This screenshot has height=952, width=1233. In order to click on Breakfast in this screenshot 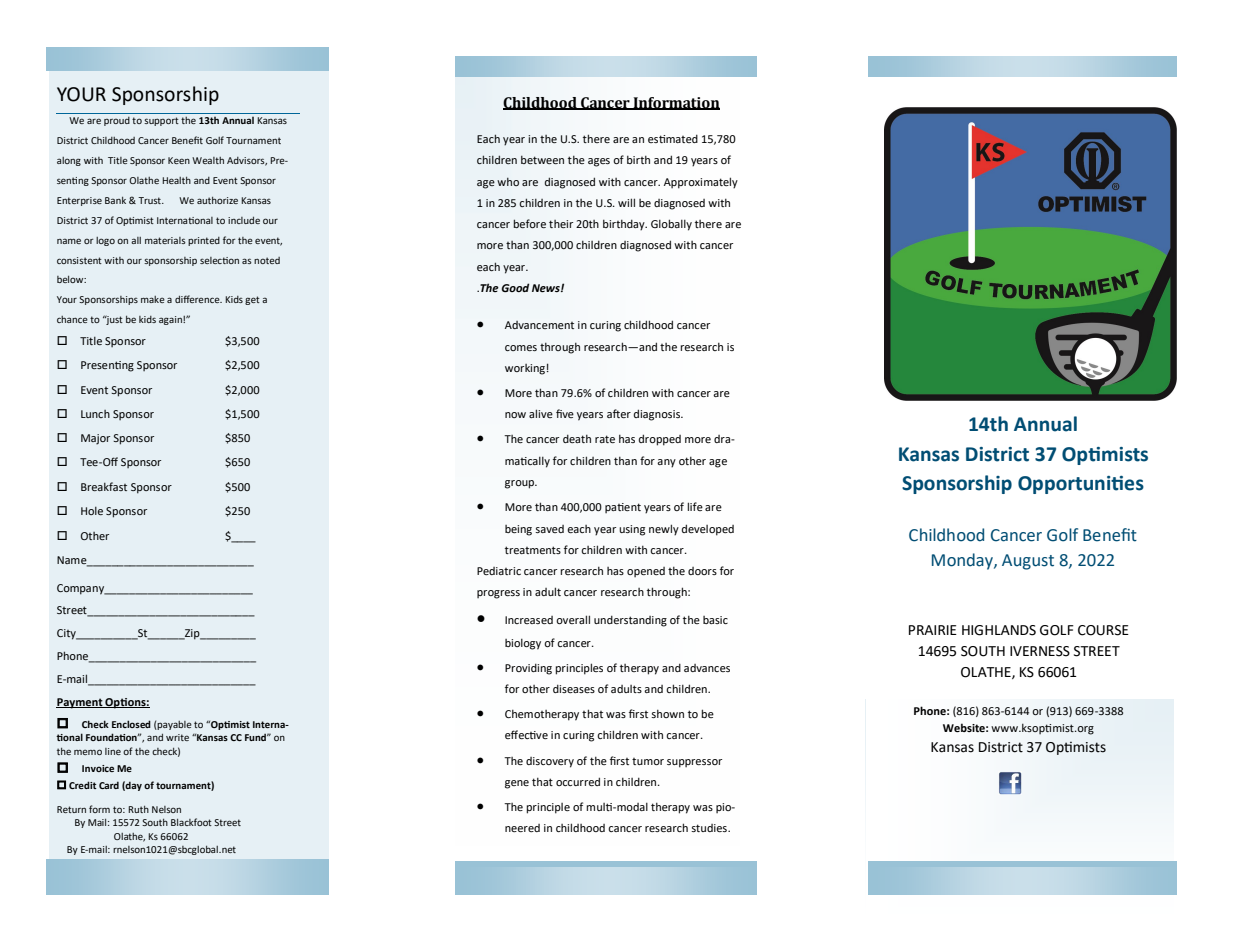, I will do `click(104, 486)`.
